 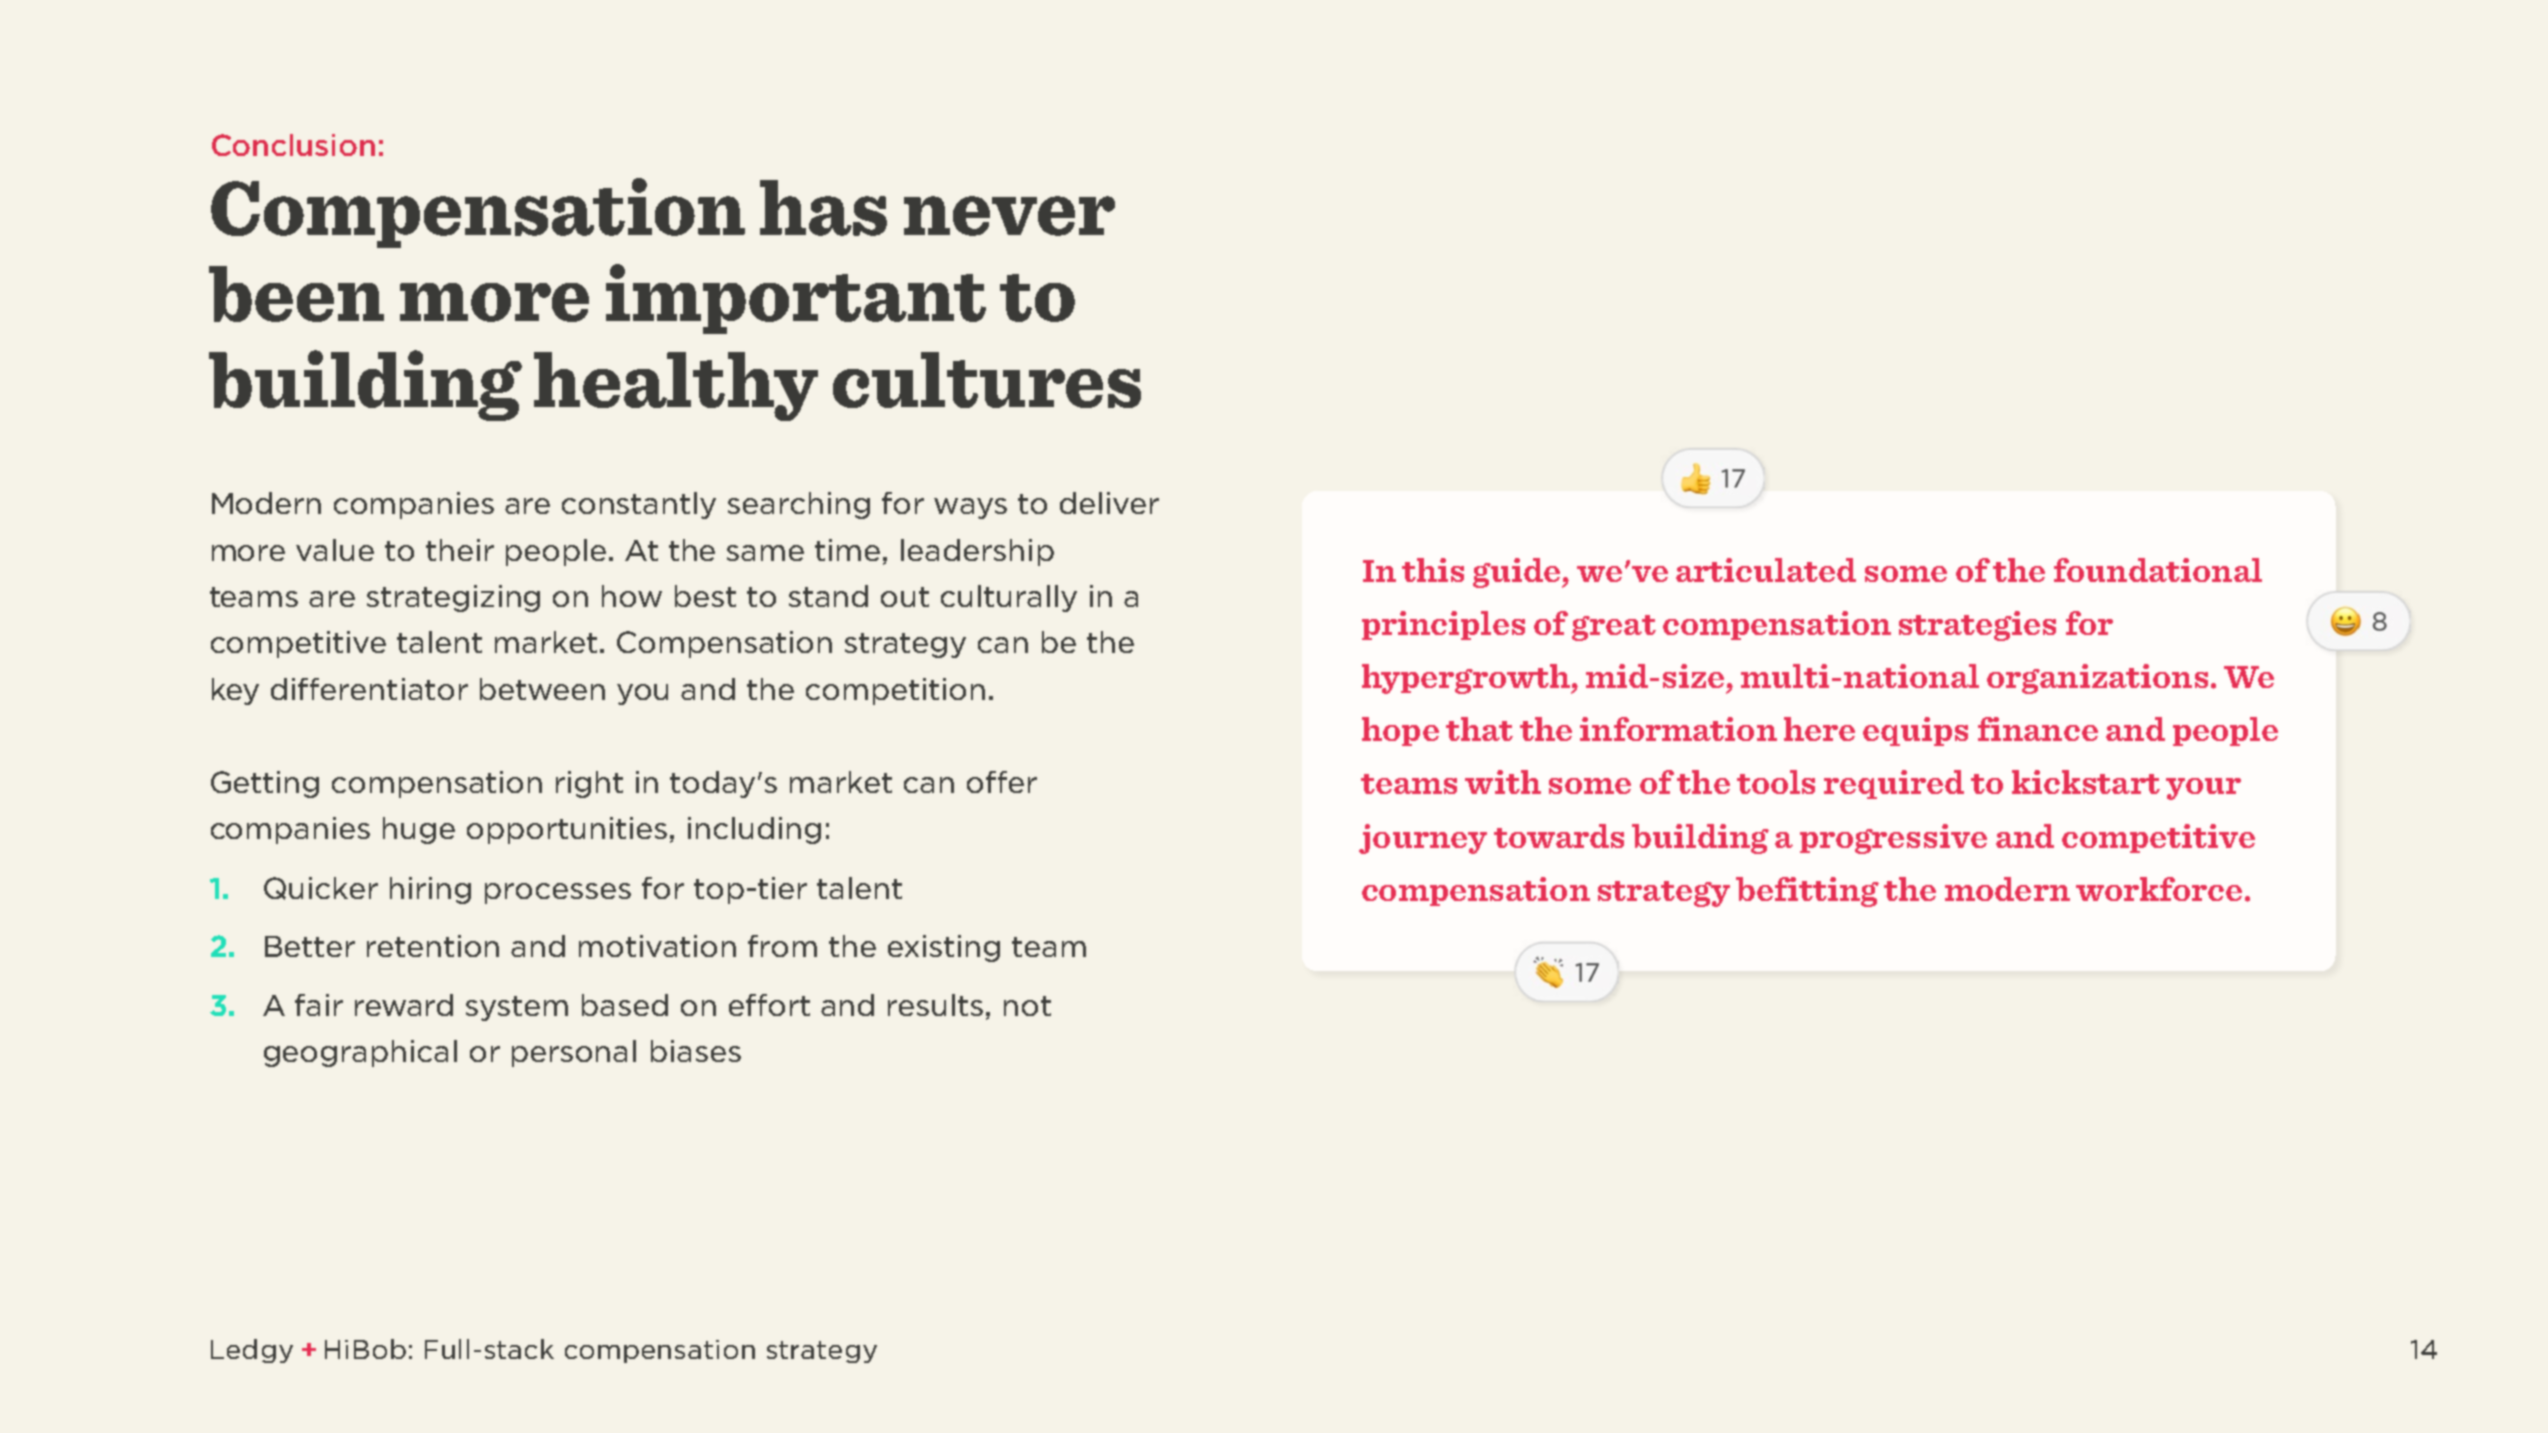 I want to click on hope, so click(x=1400, y=731).
